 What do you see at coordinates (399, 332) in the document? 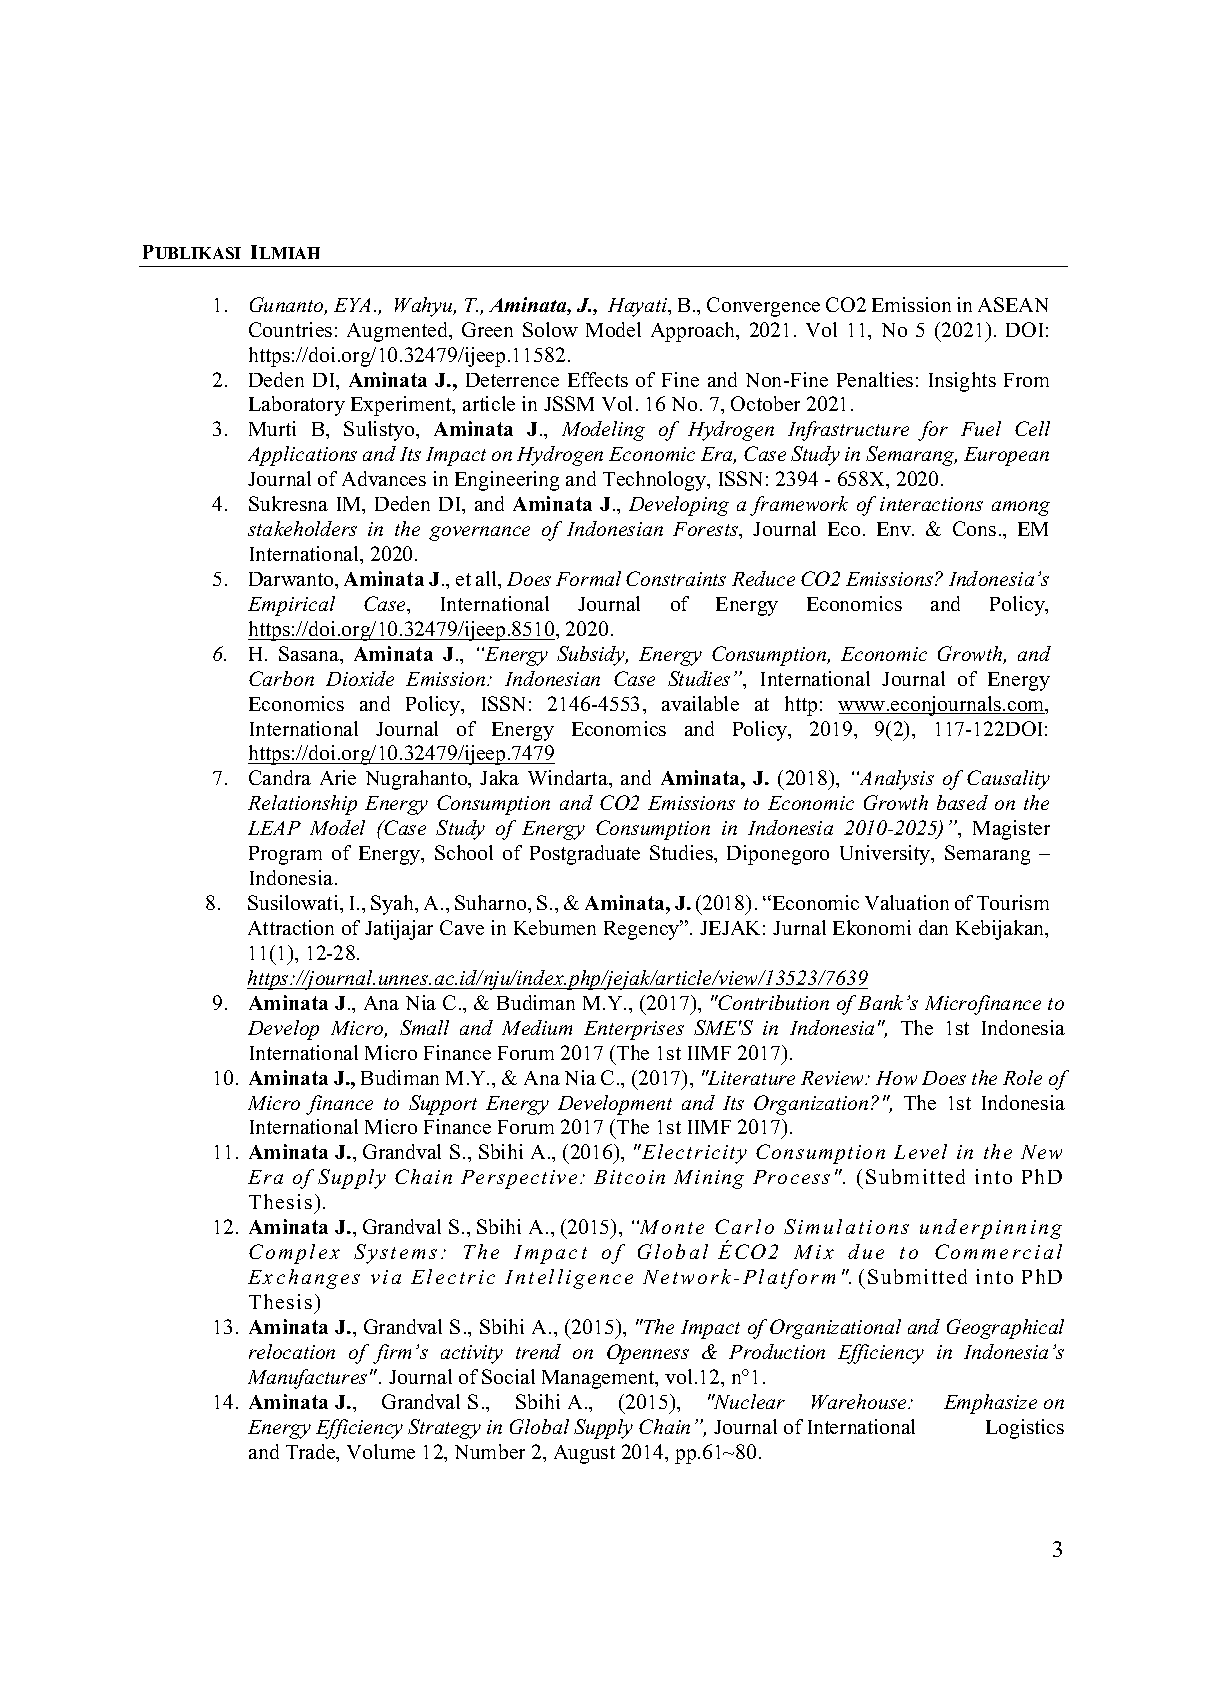
I see `Augmented` at bounding box center [399, 332].
